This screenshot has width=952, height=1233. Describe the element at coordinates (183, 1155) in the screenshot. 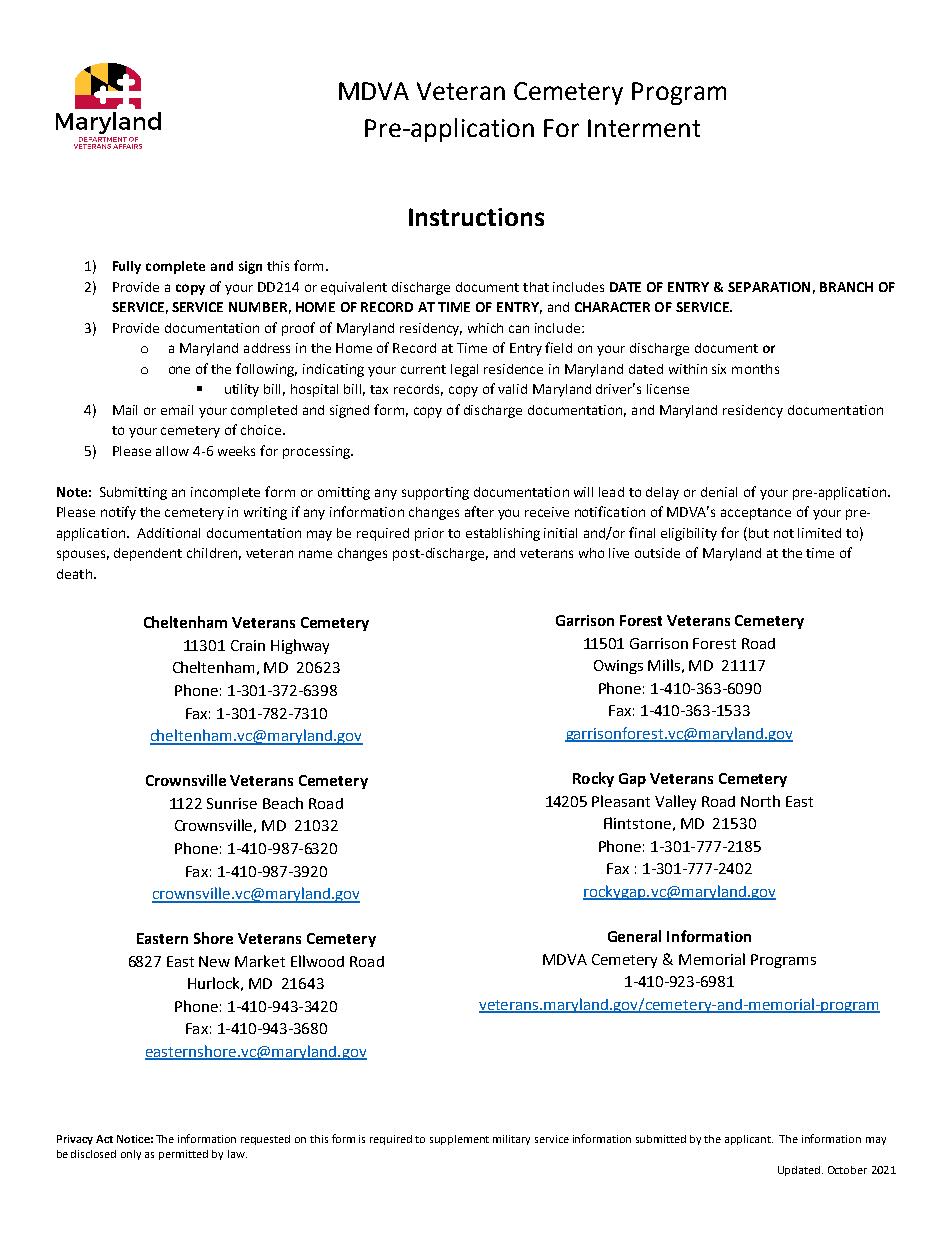

I see `permitted` at that location.
